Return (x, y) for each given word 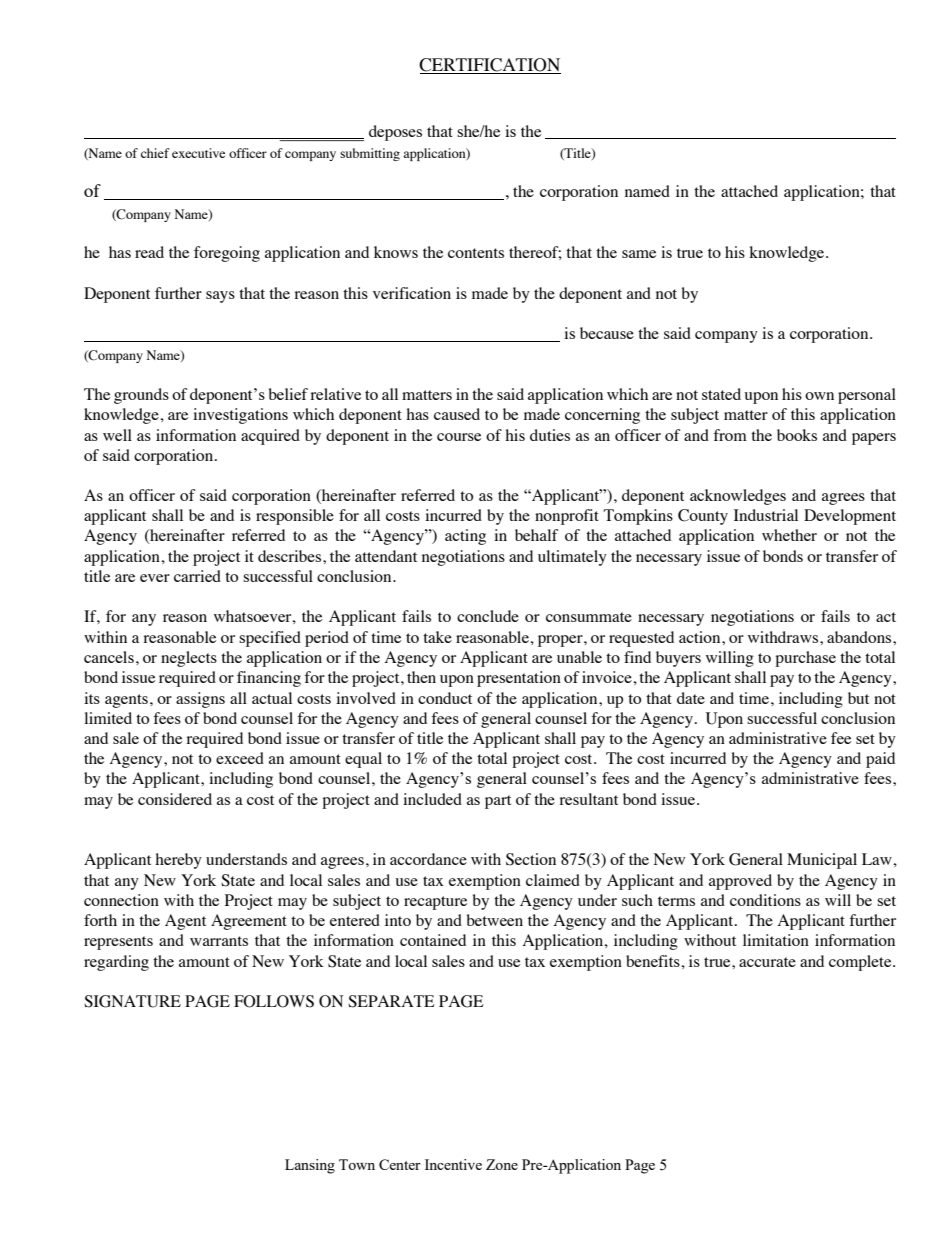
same (639, 254)
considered (175, 799)
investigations (240, 416)
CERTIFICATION (490, 66)
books (797, 435)
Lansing (310, 1166)
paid (880, 760)
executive (198, 153)
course (459, 437)
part (498, 802)
